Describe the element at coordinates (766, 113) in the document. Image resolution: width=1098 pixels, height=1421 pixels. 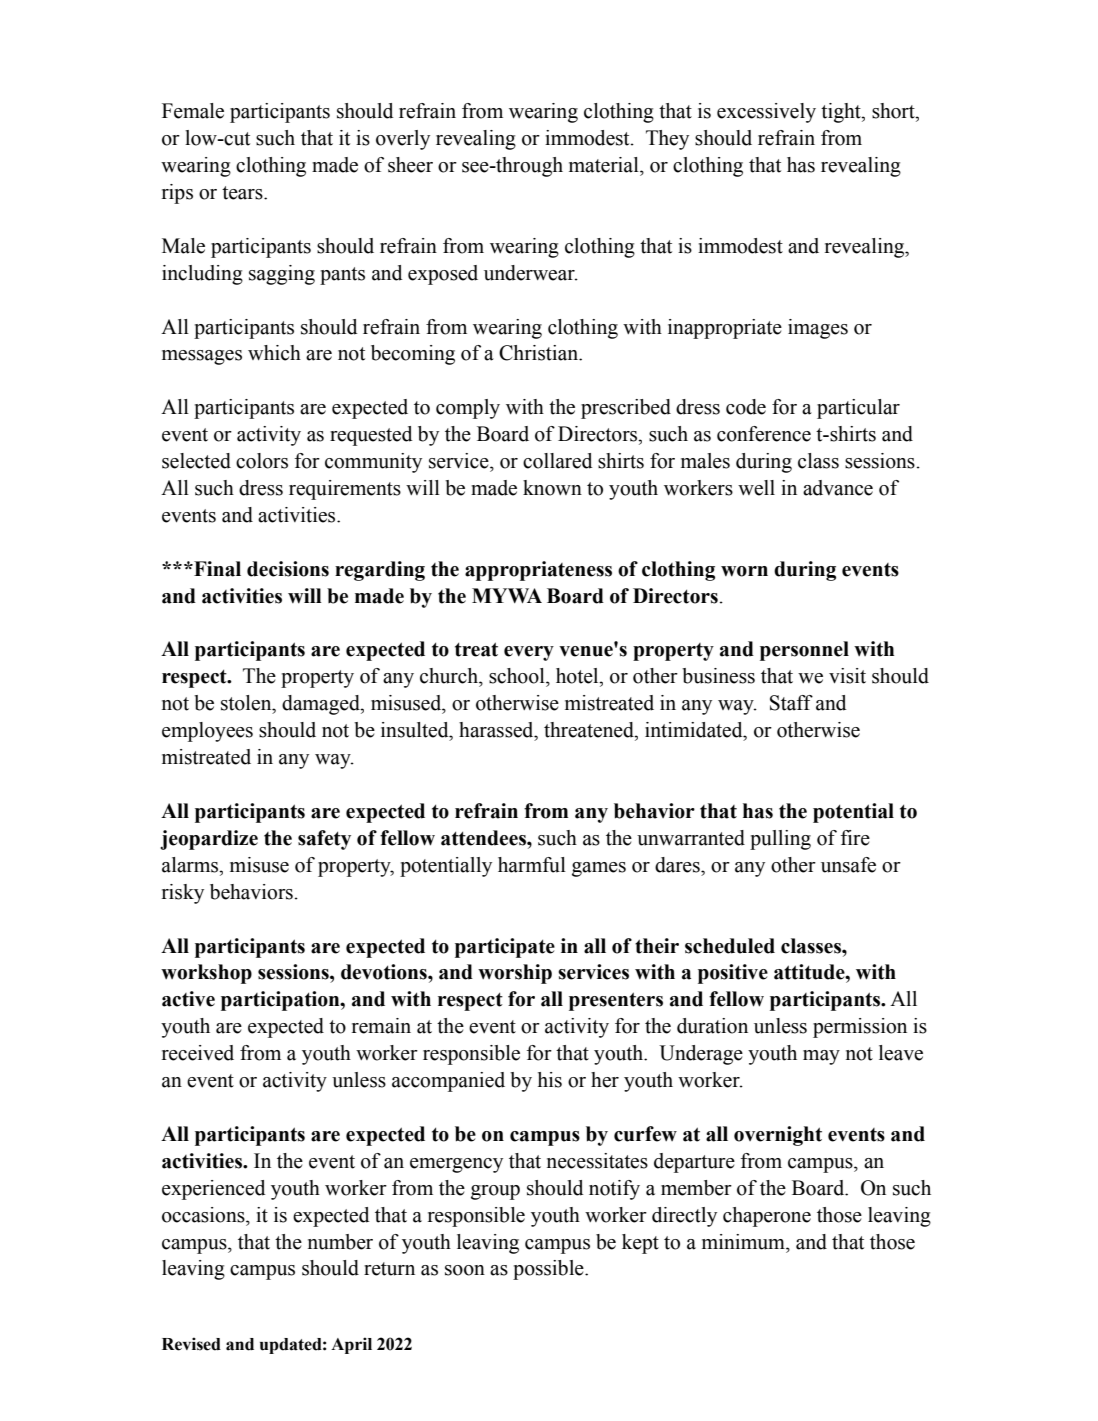
I see `excessively` at that location.
